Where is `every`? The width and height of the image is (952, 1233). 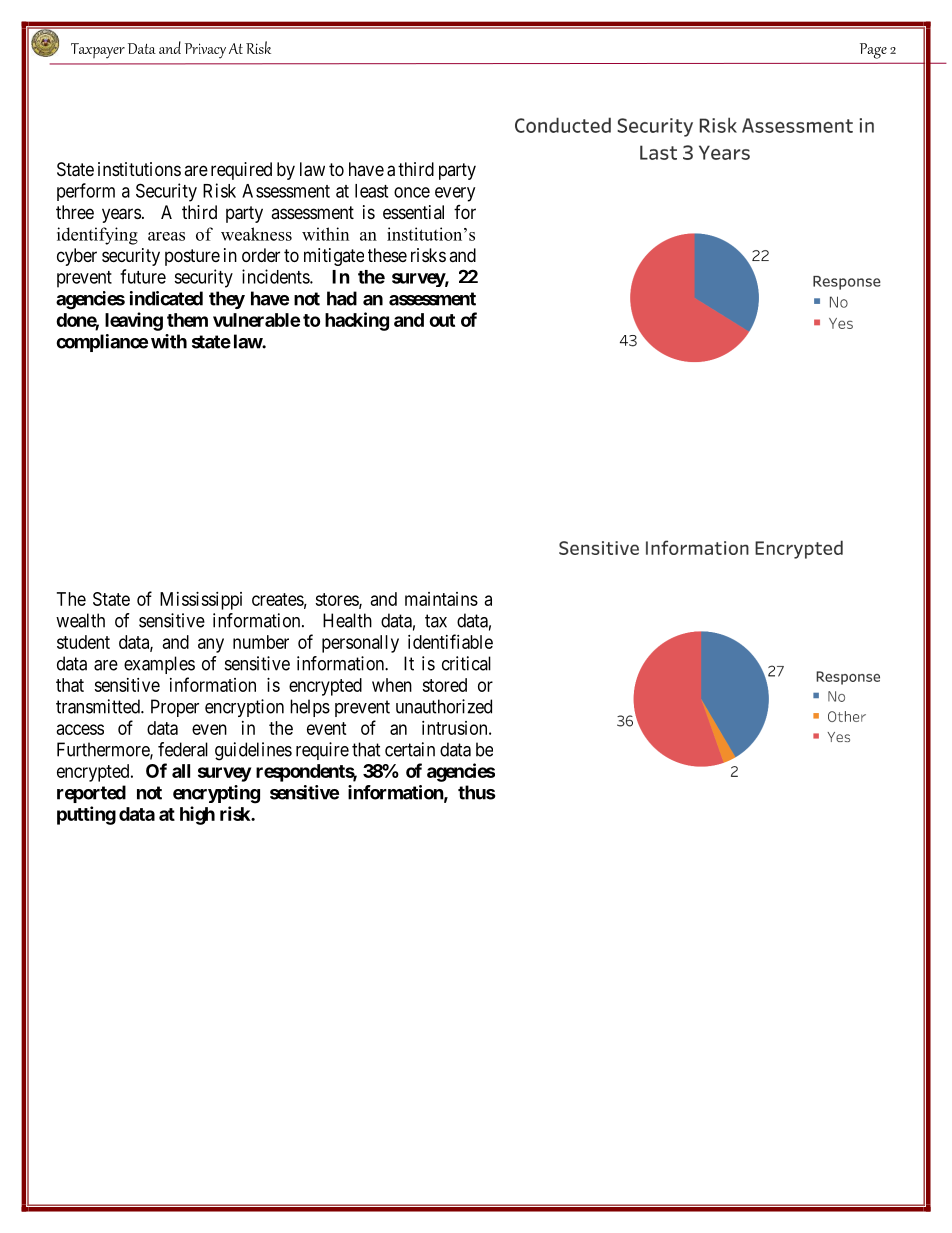 every is located at coordinates (455, 194).
